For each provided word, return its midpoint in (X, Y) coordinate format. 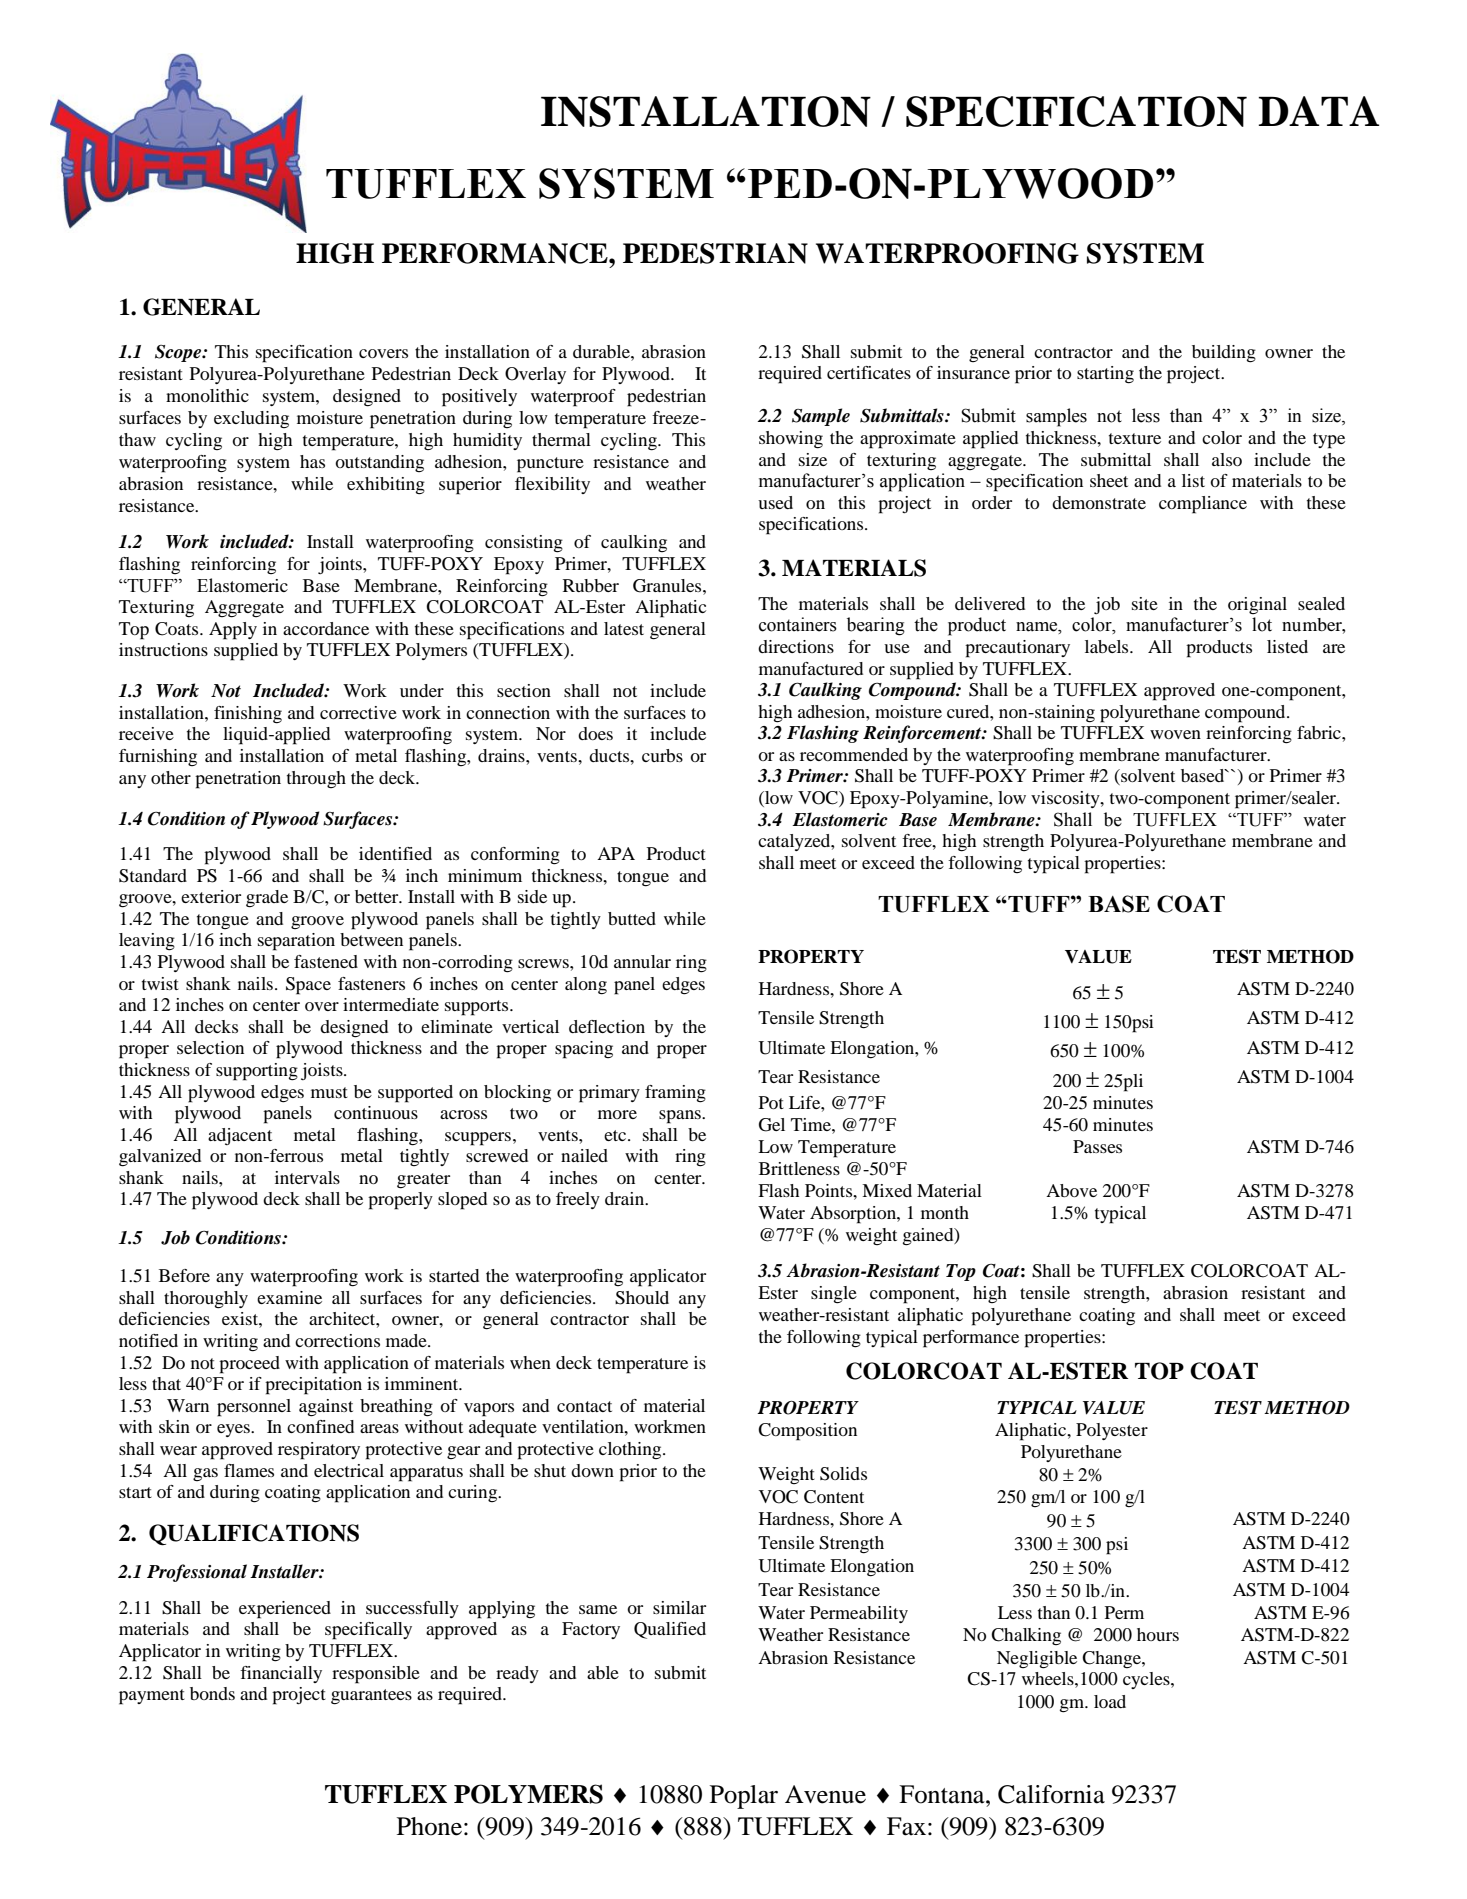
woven (1175, 734)
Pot (771, 1102)
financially (281, 1674)
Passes (1097, 1146)
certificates (869, 372)
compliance (1203, 505)
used (775, 502)
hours (1158, 1634)
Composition (807, 1432)
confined (320, 1426)
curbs (662, 755)
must (329, 1092)
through (316, 779)
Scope (179, 353)
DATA (1318, 111)
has (312, 461)
